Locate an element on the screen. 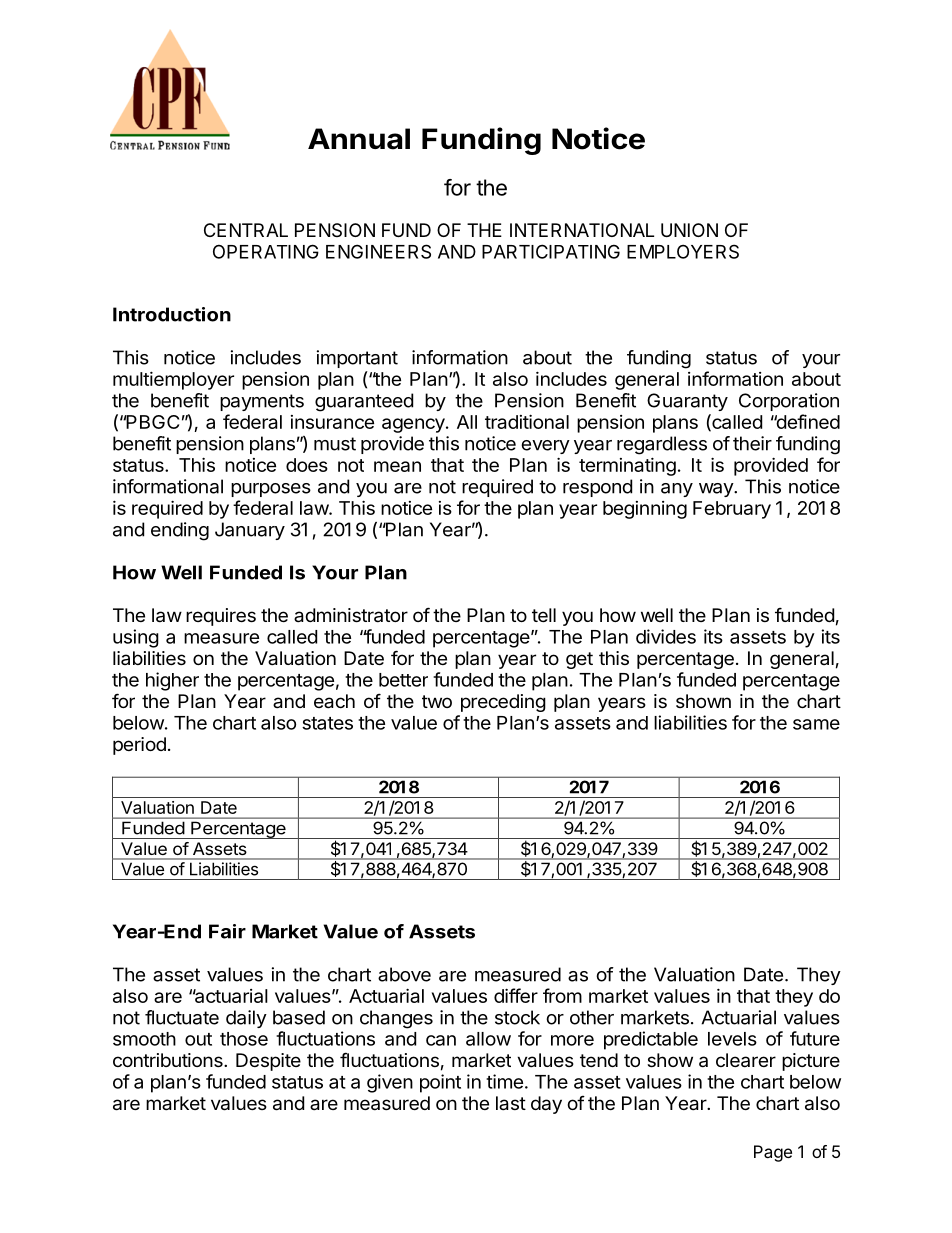 The width and height of the screenshot is (952, 1233). preceding is located at coordinates (503, 703).
